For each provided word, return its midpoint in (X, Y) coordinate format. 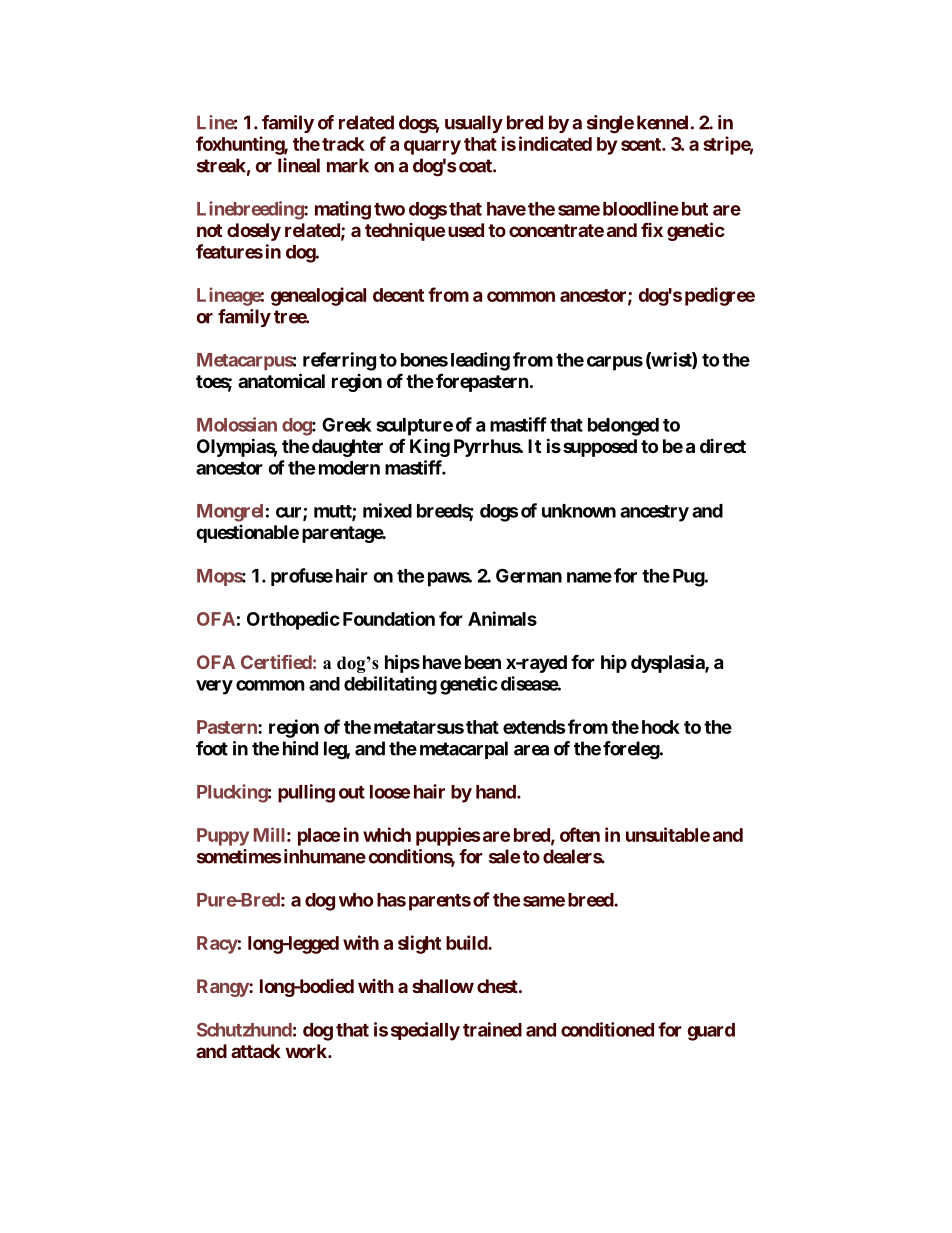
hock (661, 727)
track (343, 144)
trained (492, 1029)
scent (642, 144)
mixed (387, 510)
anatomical (281, 380)
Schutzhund (244, 1030)
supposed (600, 448)
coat (476, 166)
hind (300, 748)
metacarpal (464, 750)
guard (711, 1032)
